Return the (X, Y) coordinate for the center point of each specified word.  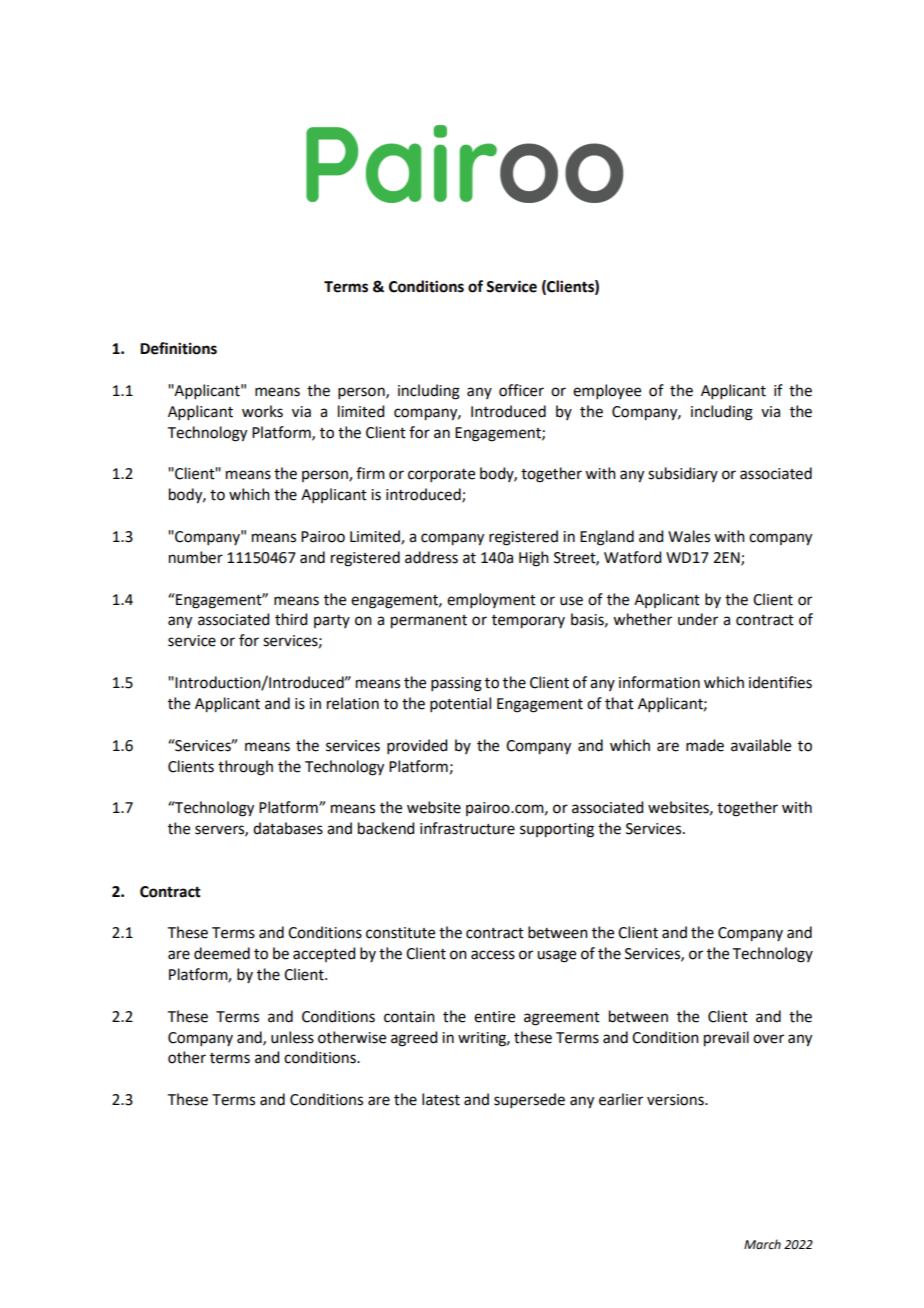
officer (521, 390)
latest (441, 1099)
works (262, 411)
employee (607, 391)
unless (292, 1037)
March (762, 1244)
